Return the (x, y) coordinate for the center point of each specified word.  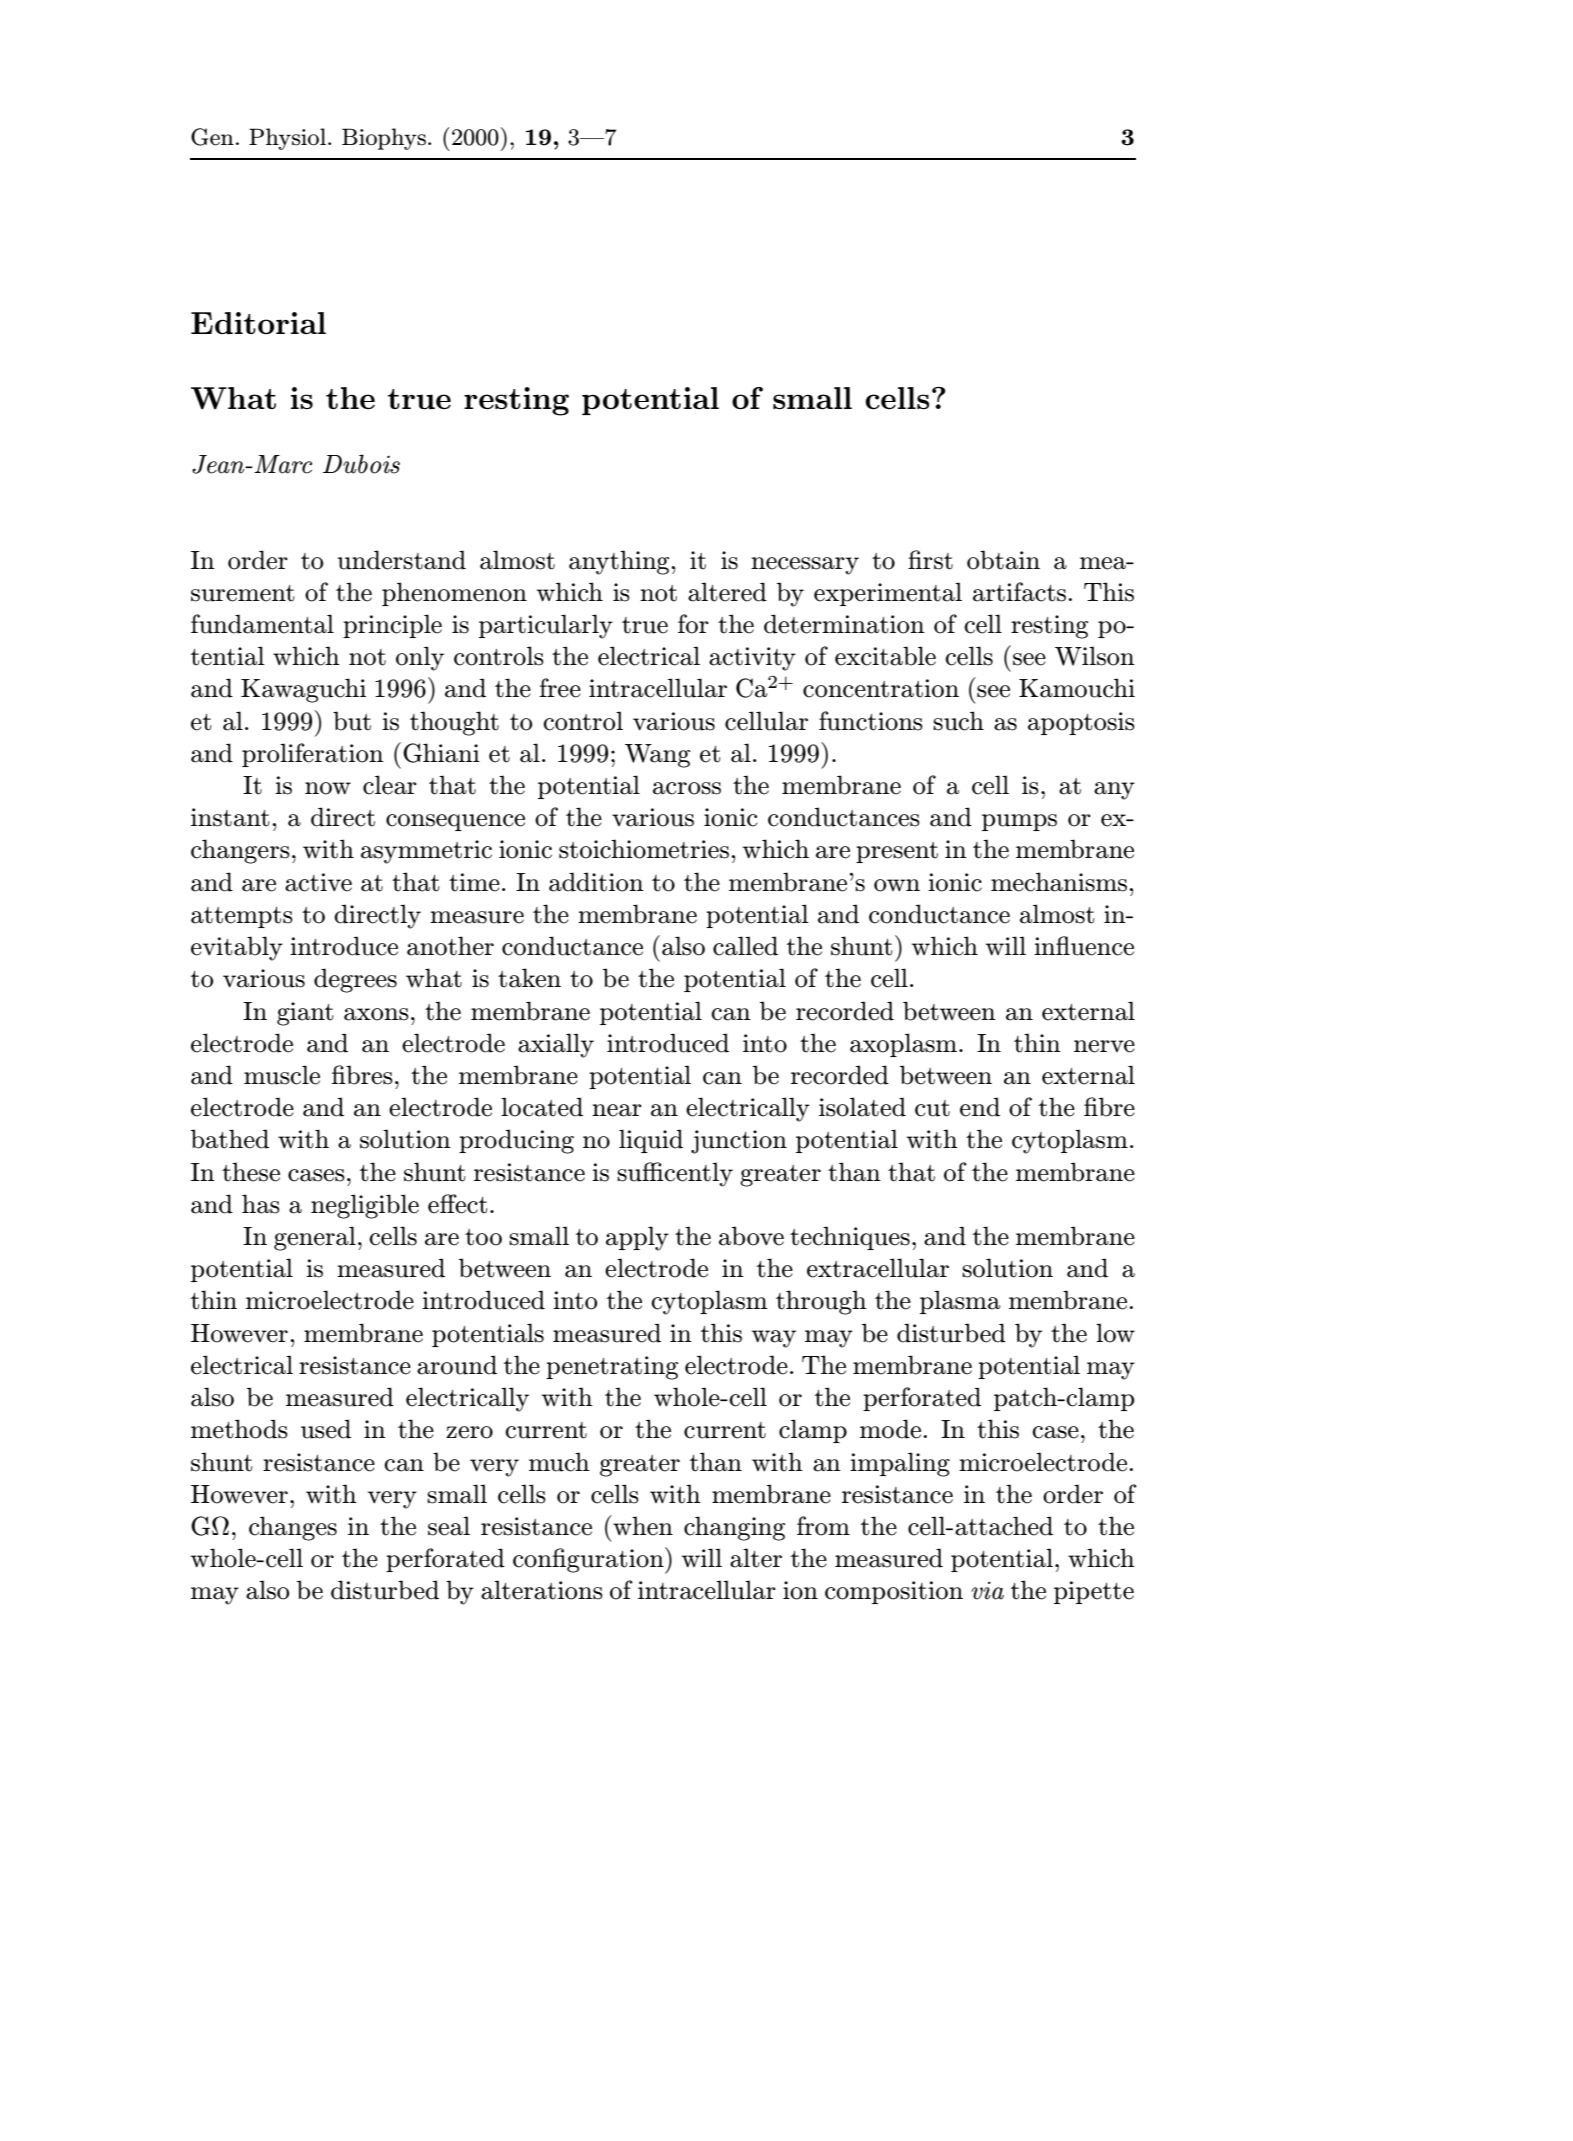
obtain (1003, 560)
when (642, 1525)
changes (293, 1528)
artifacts (1019, 592)
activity (752, 659)
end (980, 1107)
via (988, 1591)
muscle (282, 1075)
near (617, 1110)
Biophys (384, 139)
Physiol (287, 139)
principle (392, 626)
